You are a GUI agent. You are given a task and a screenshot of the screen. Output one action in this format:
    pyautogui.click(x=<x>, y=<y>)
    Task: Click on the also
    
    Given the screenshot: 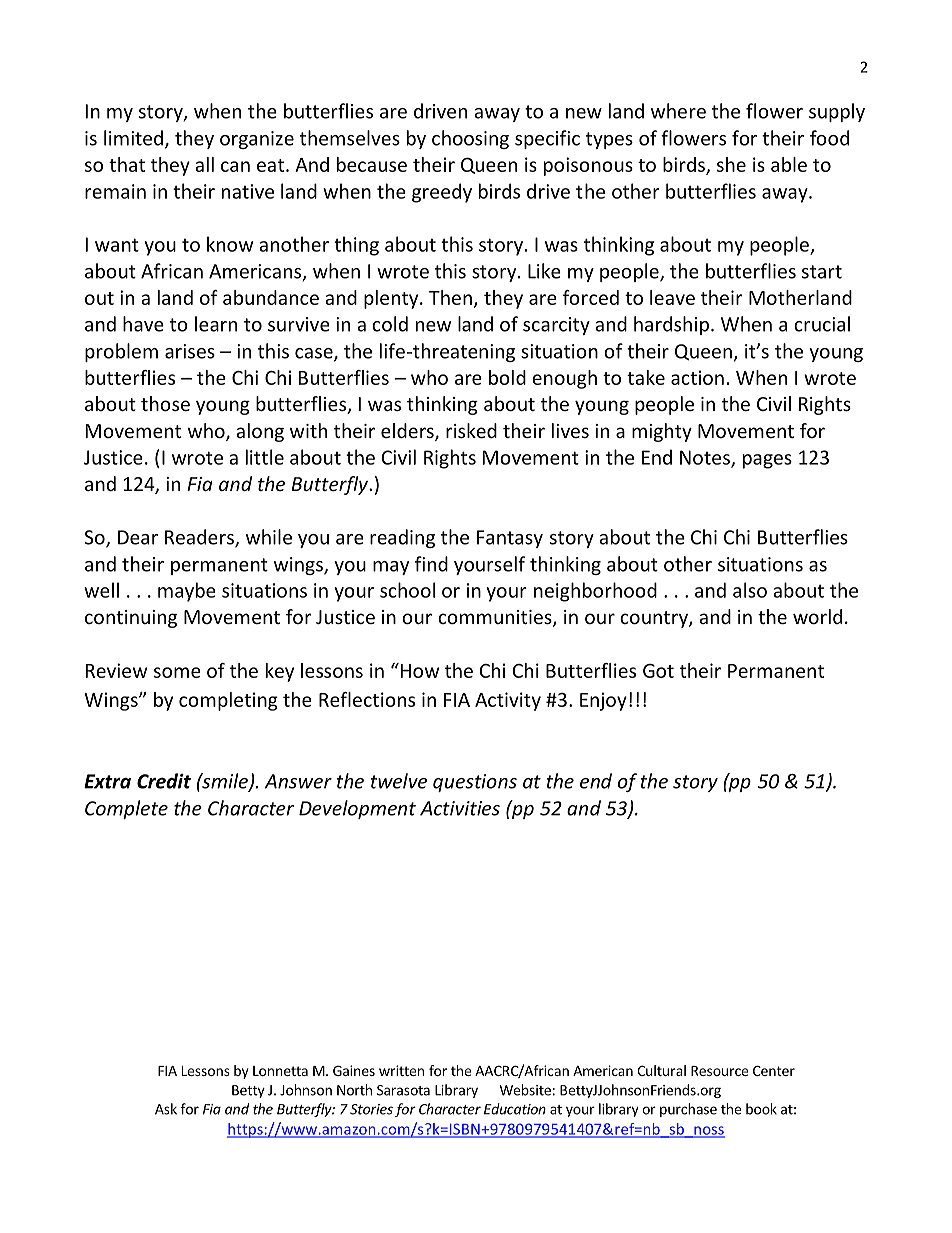 What is the action you would take?
    pyautogui.click(x=750, y=590)
